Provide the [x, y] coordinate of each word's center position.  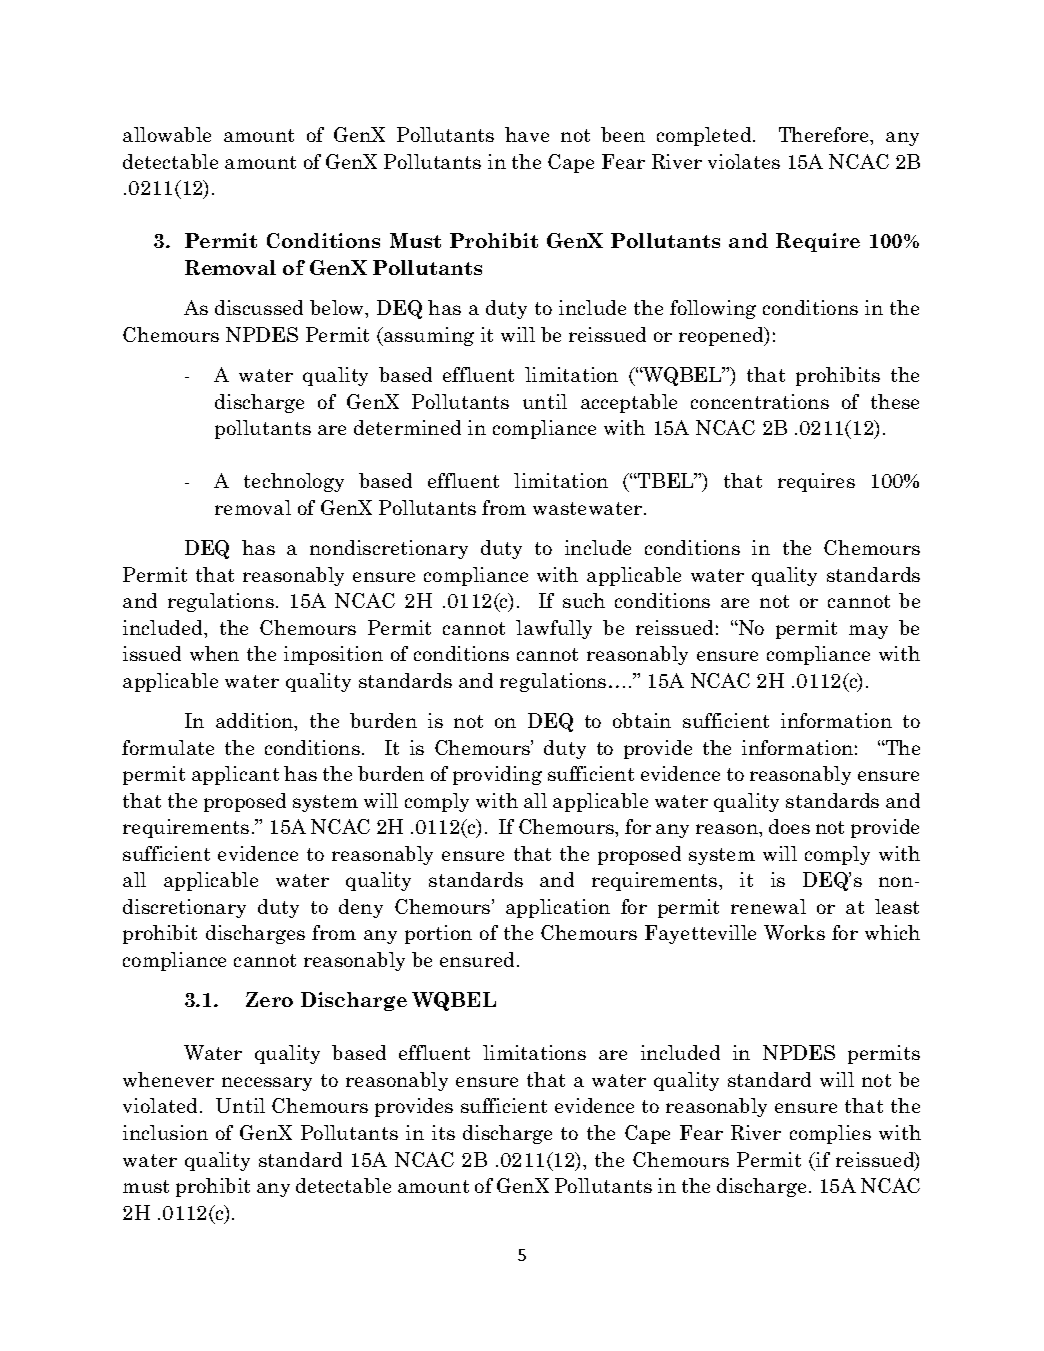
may [868, 632]
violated [162, 1105]
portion [438, 934]
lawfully [554, 629]
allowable [167, 134]
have [527, 134]
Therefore [825, 136]
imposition [333, 655]
